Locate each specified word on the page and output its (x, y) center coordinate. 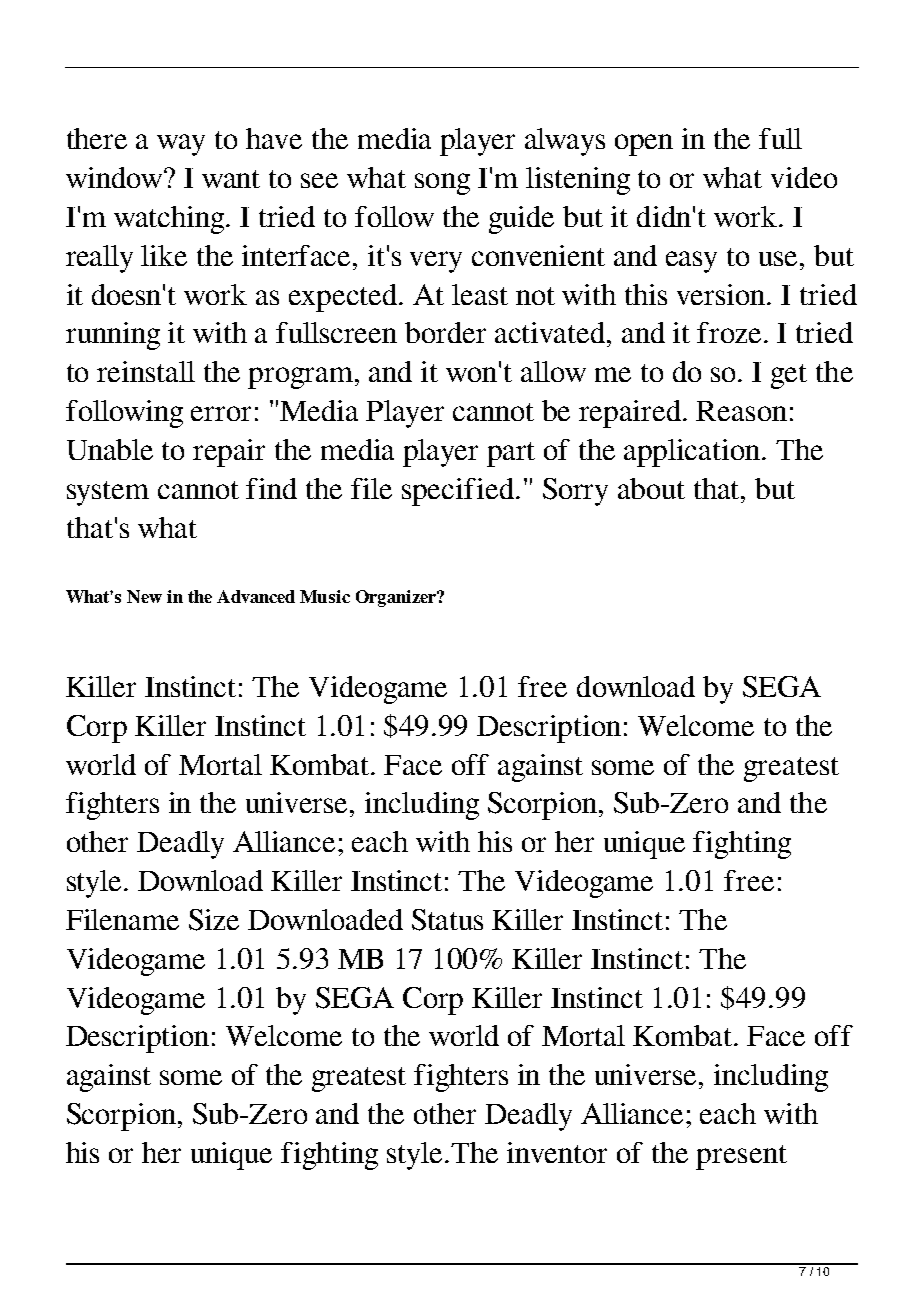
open (644, 145)
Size (214, 920)
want (231, 179)
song (442, 184)
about (651, 488)
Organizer (397, 598)
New (144, 596)
